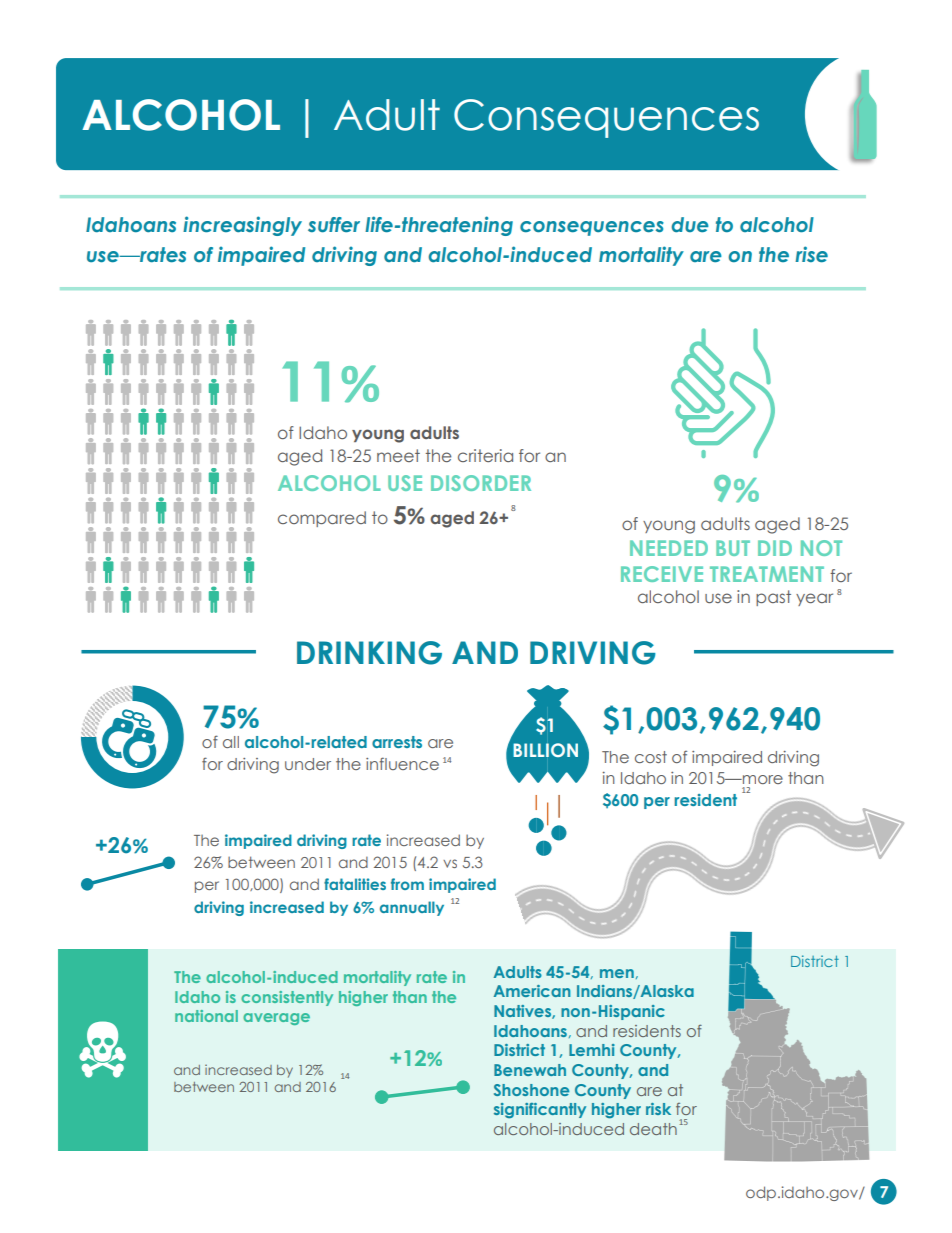 This screenshot has height=1233, width=952. What do you see at coordinates (322, 519) in the screenshot?
I see `compared` at bounding box center [322, 519].
